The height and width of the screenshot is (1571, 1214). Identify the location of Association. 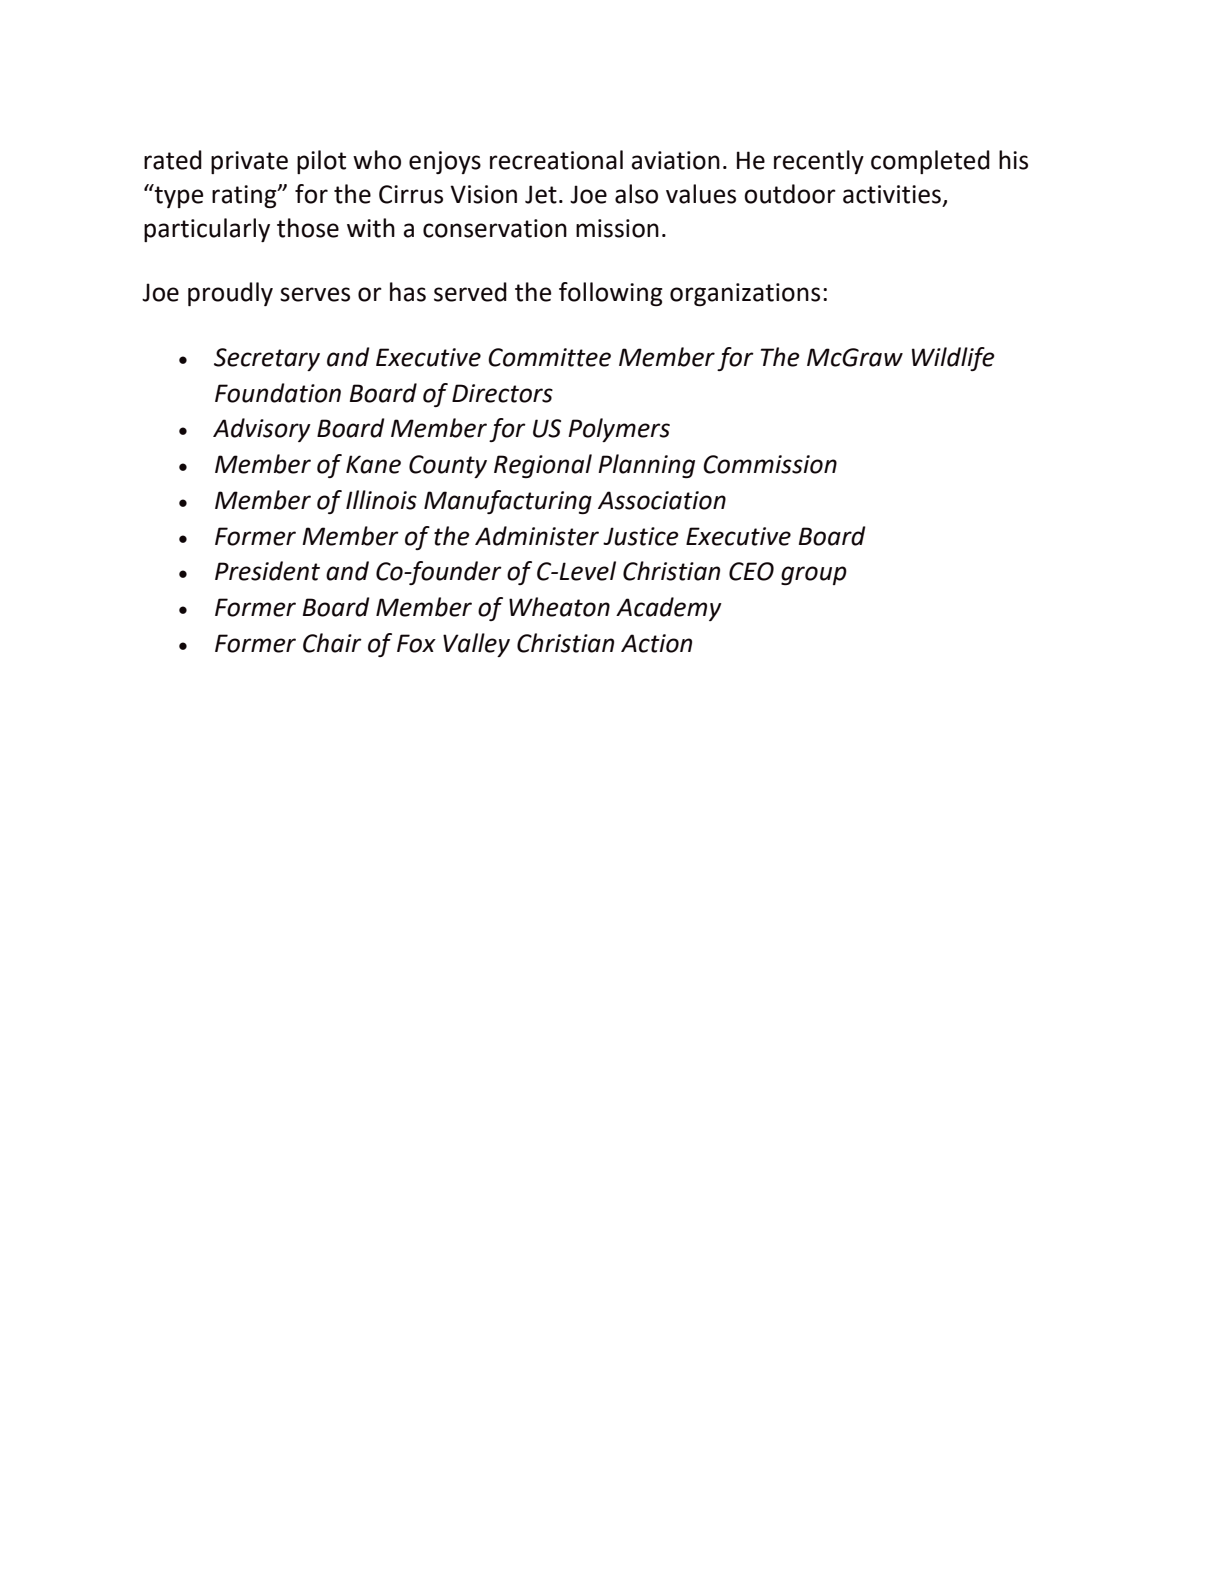
(662, 500).
